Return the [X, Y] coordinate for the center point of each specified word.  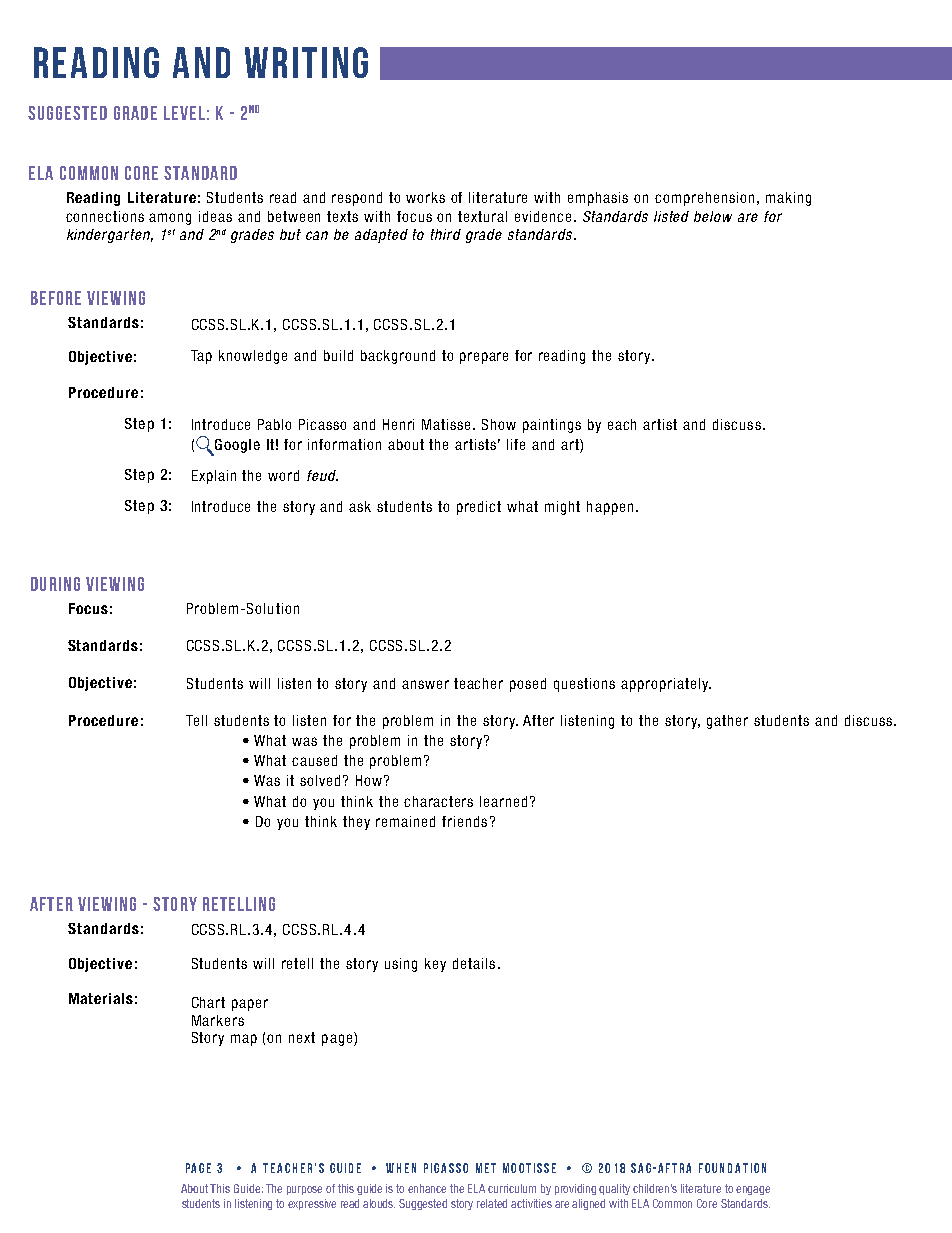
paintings [552, 426]
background [398, 357]
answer [425, 684]
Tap [201, 357]
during [55, 584]
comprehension [704, 199]
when [401, 1168]
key [435, 965]
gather [727, 722]
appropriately [665, 685]
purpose [304, 1190]
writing [306, 62]
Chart [208, 1002]
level [184, 113]
